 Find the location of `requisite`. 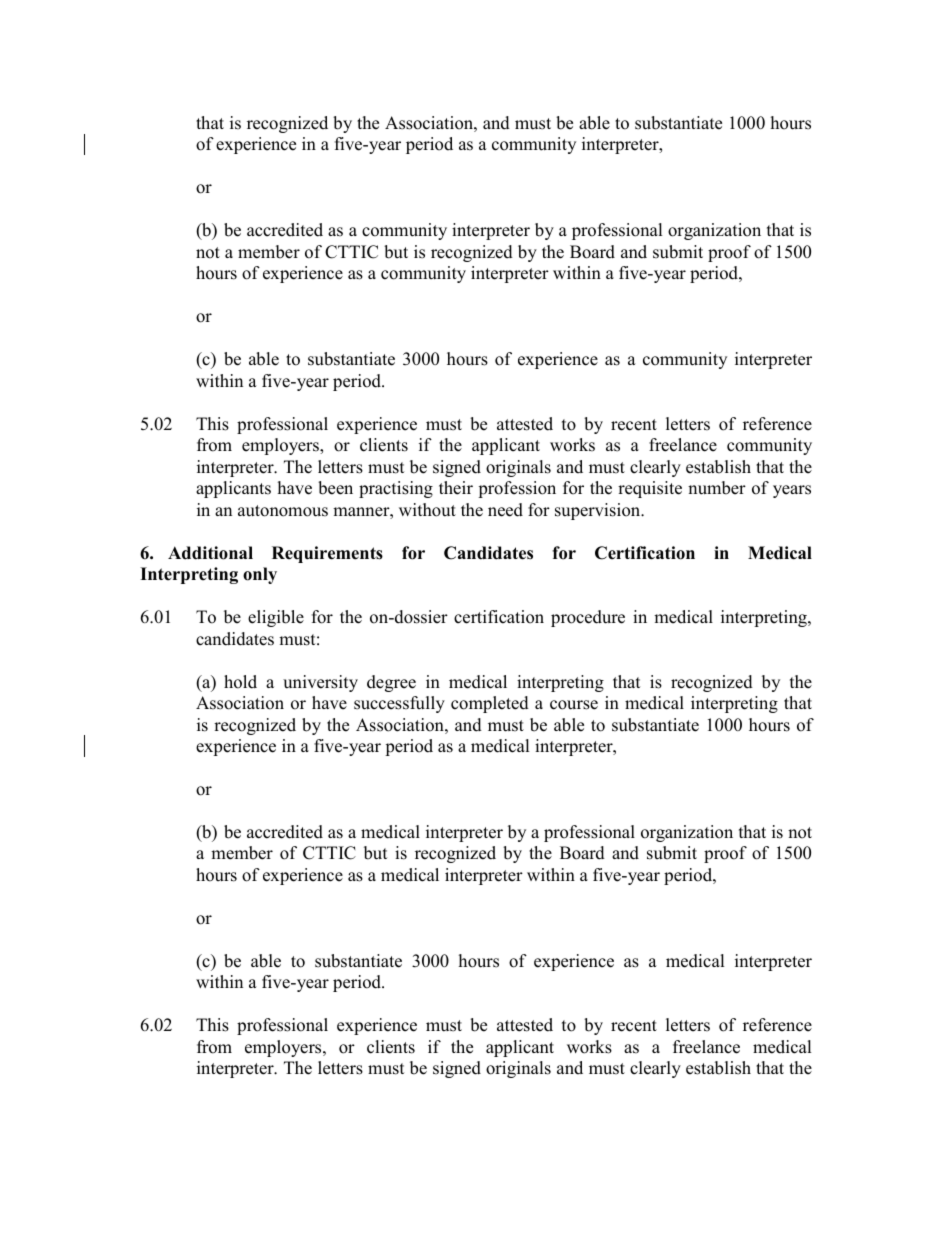

requisite is located at coordinates (650, 489).
